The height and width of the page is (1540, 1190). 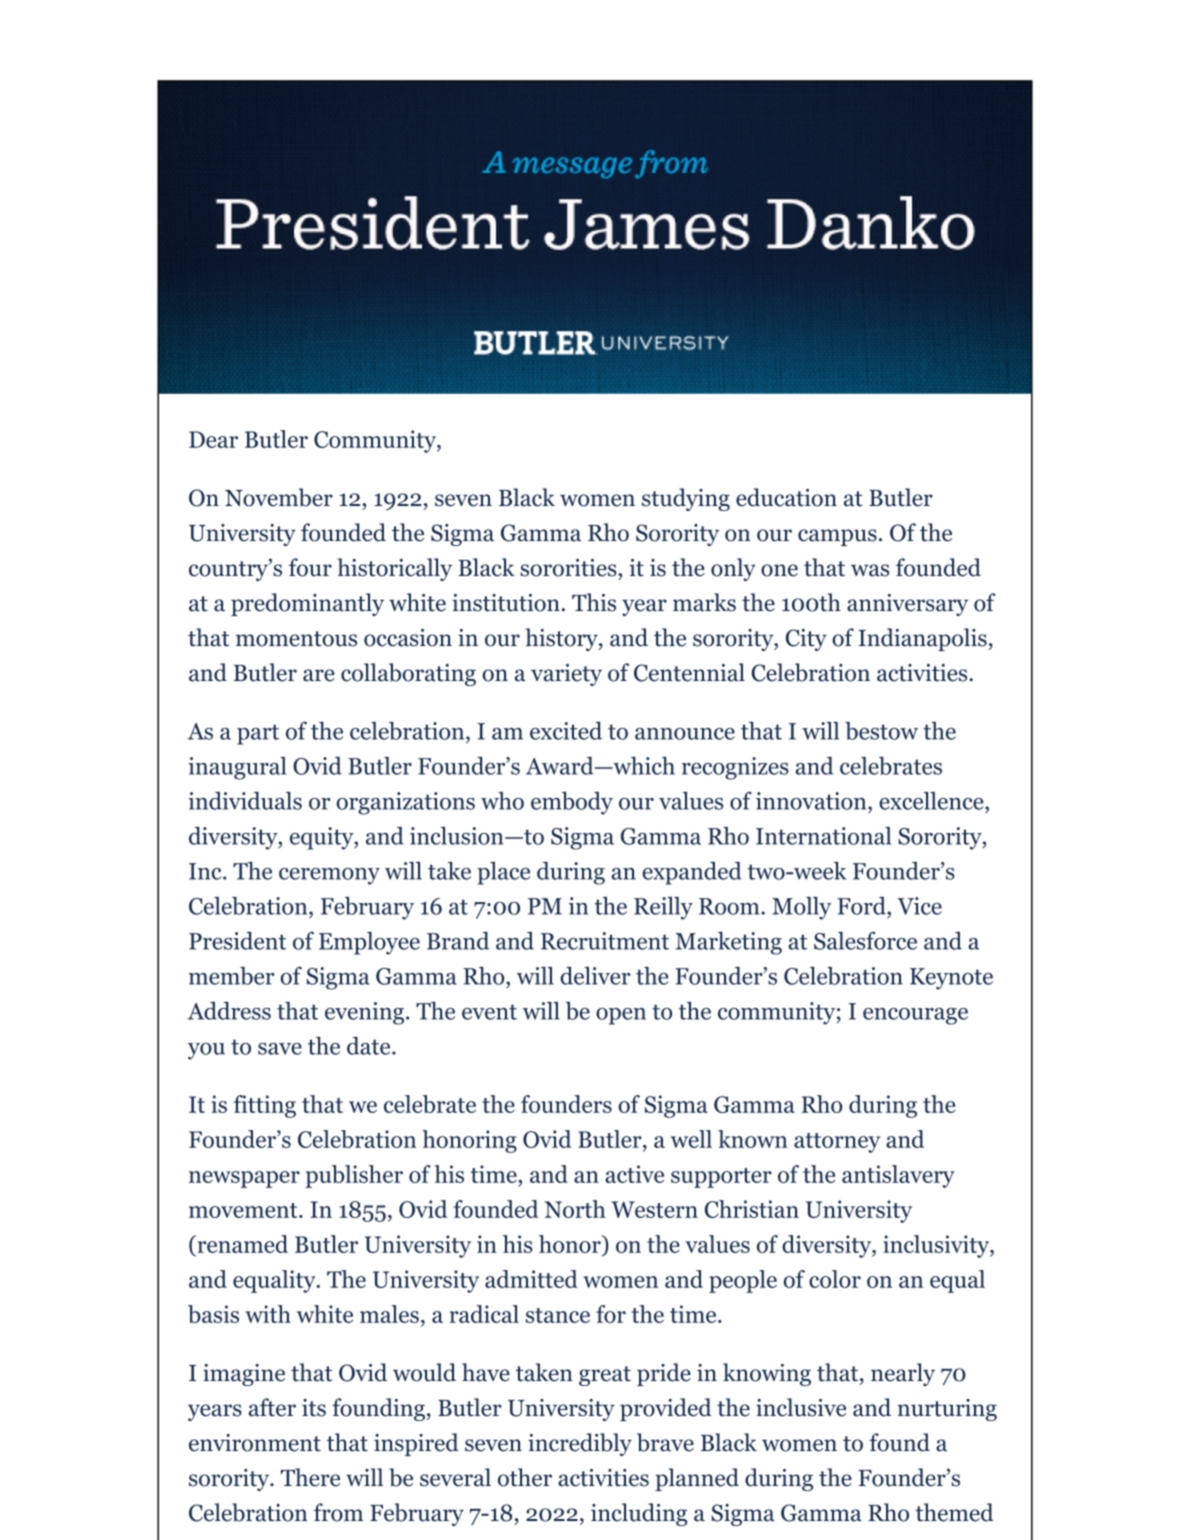 I want to click on color, so click(x=835, y=1279).
